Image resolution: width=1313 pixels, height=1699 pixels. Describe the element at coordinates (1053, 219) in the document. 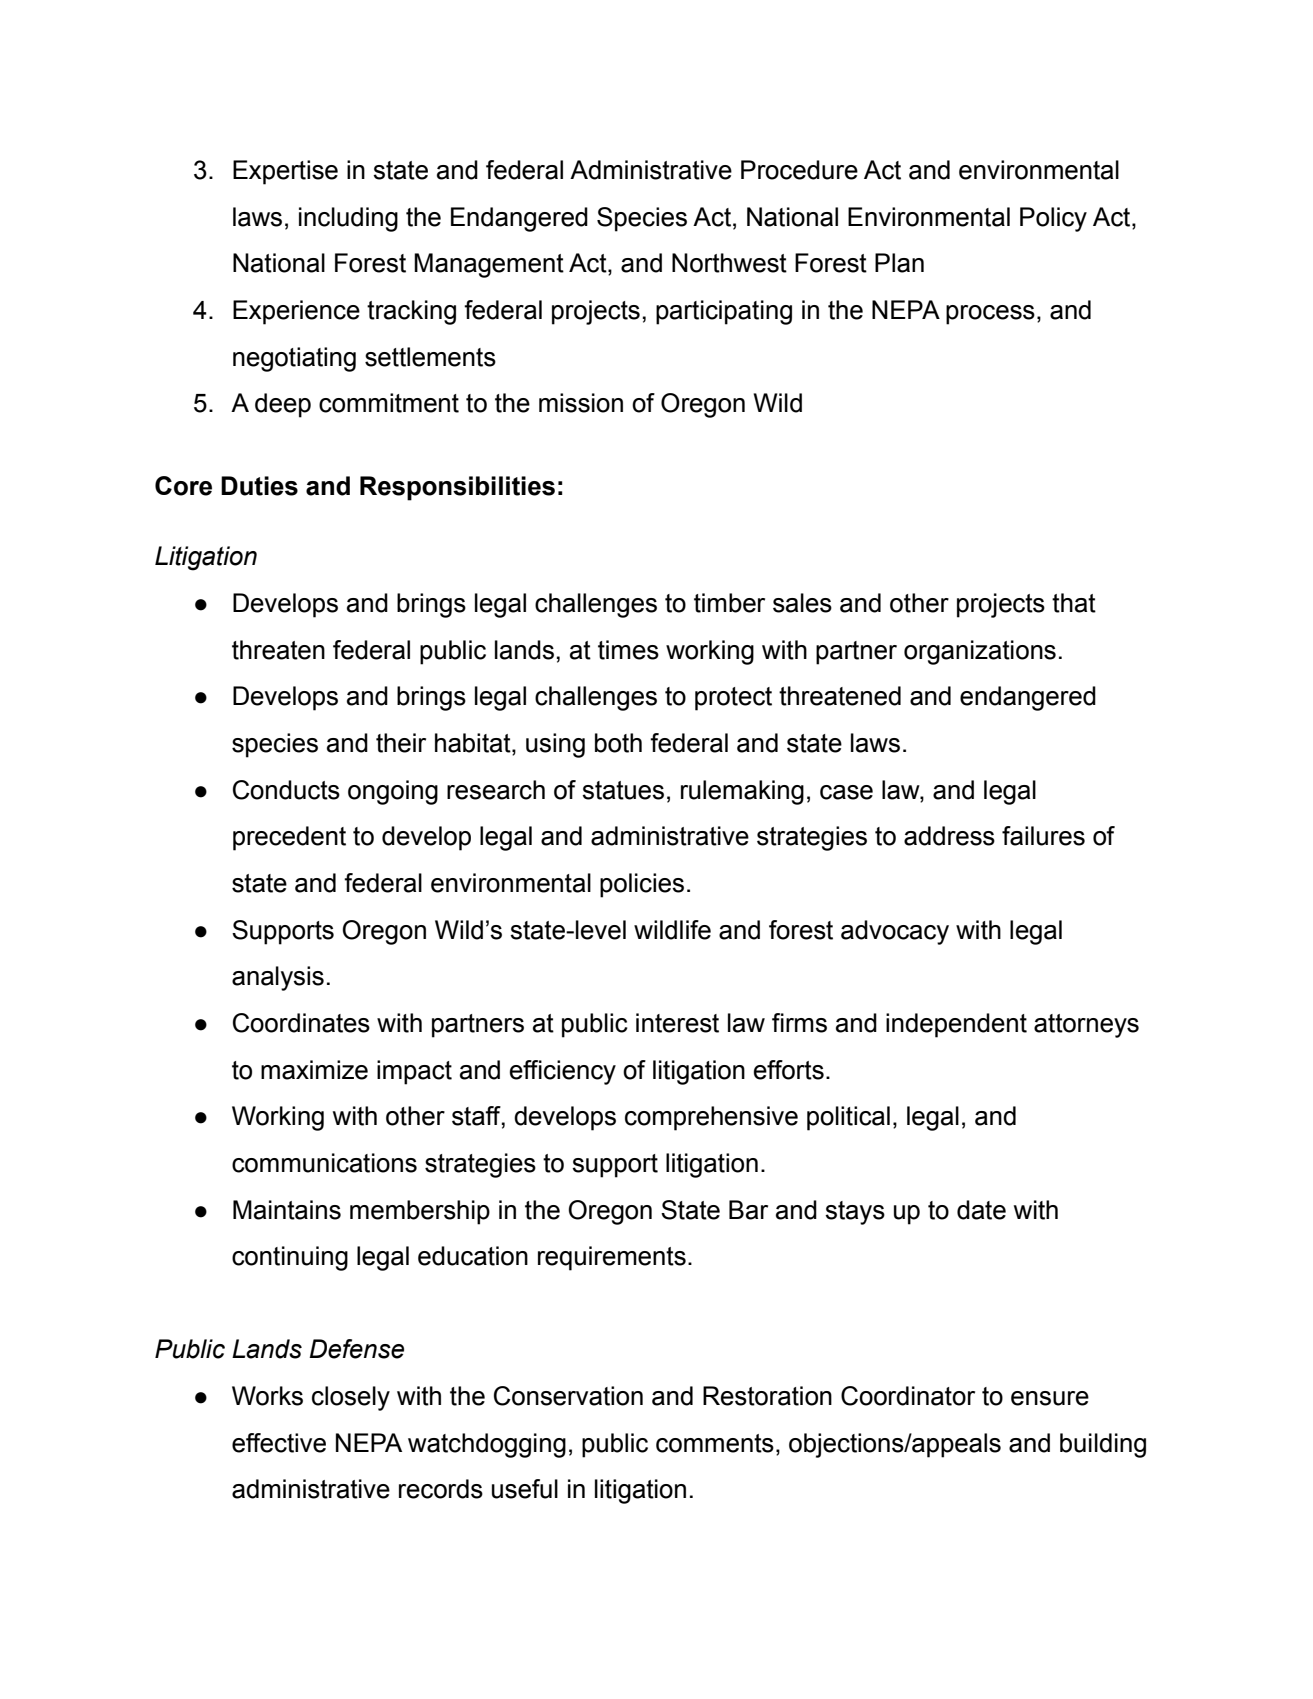

I see `Policy` at that location.
